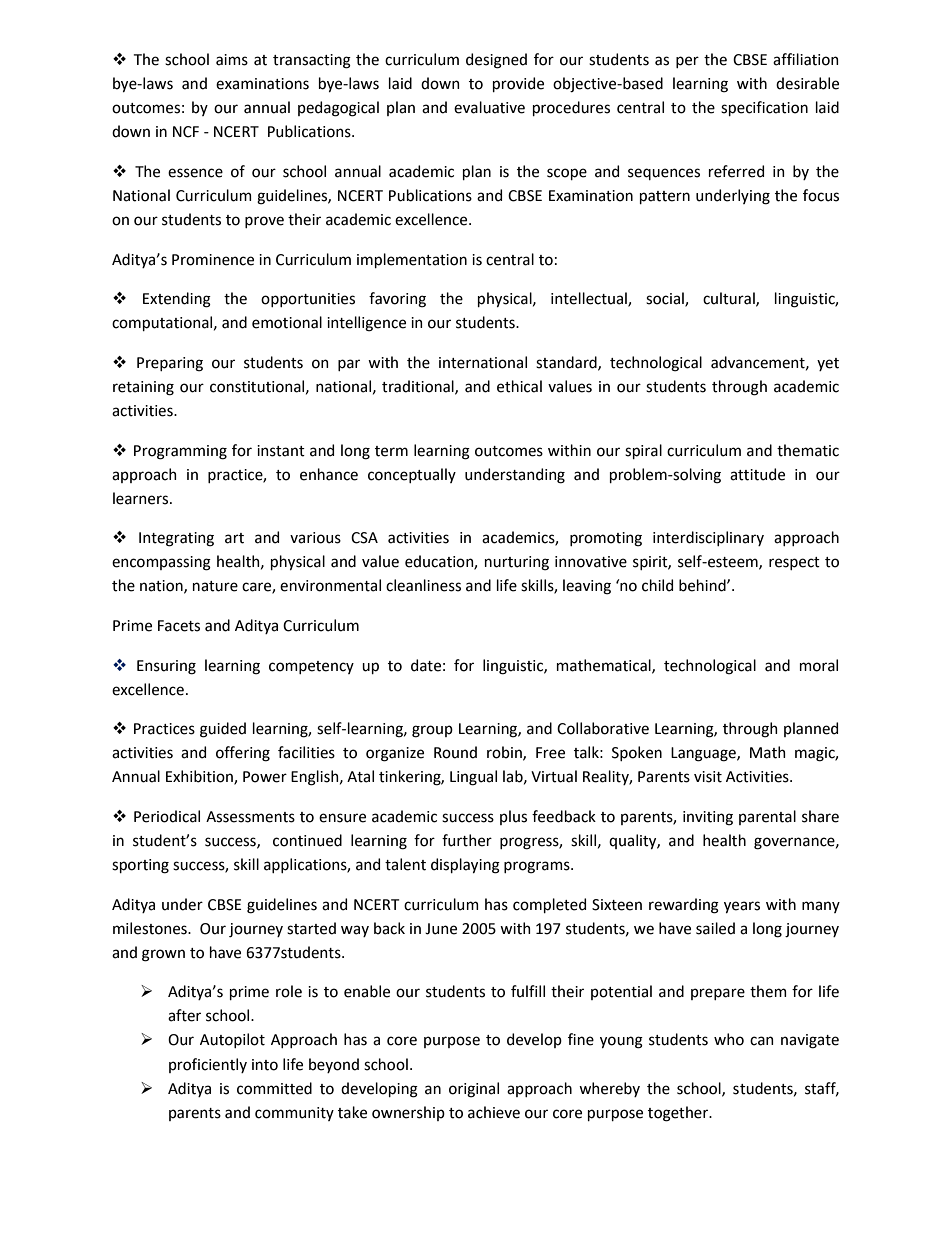  What do you see at coordinates (412, 475) in the screenshot?
I see `conceptually` at bounding box center [412, 475].
